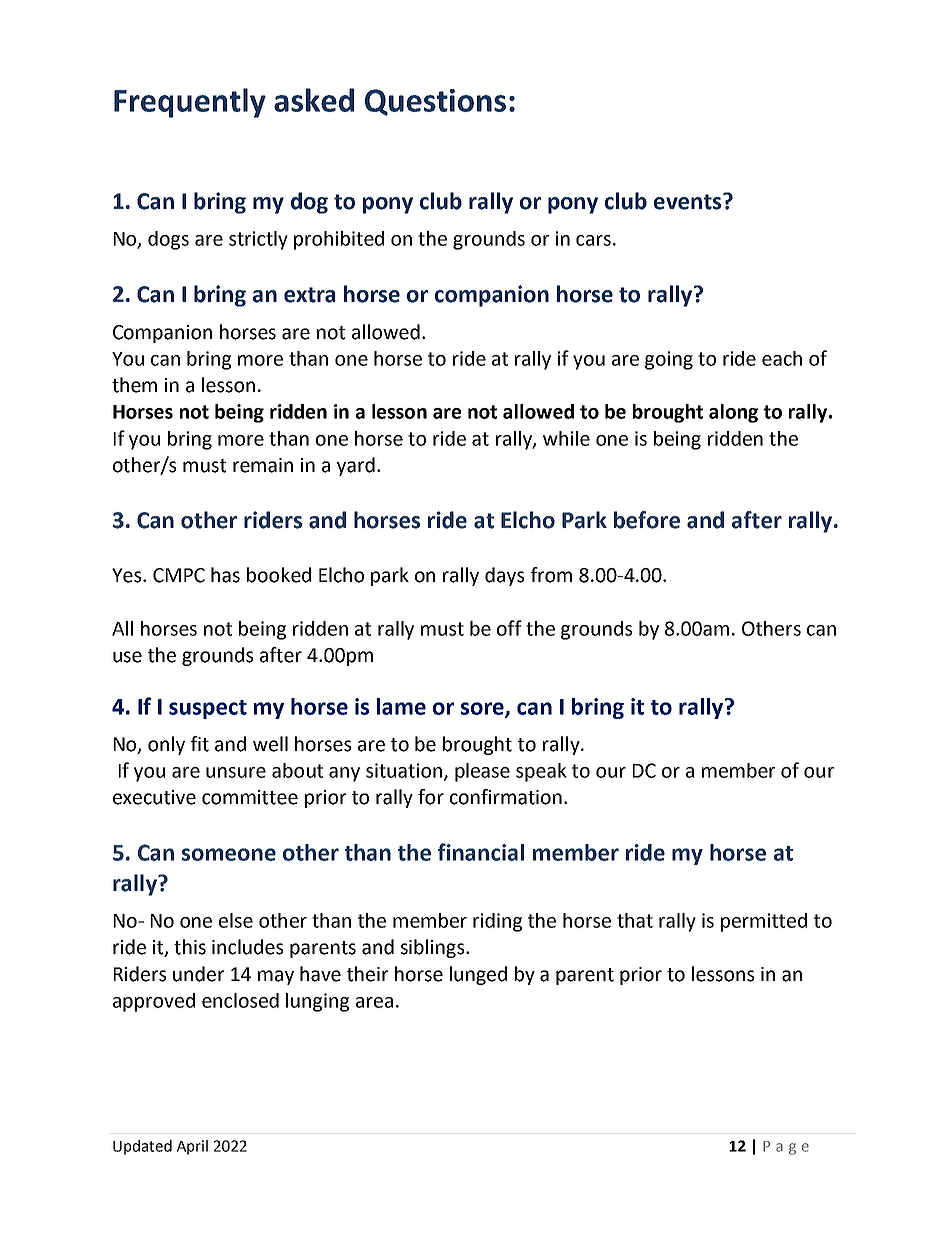  Describe the element at coordinates (374, 1002) in the screenshot. I see `area` at that location.
